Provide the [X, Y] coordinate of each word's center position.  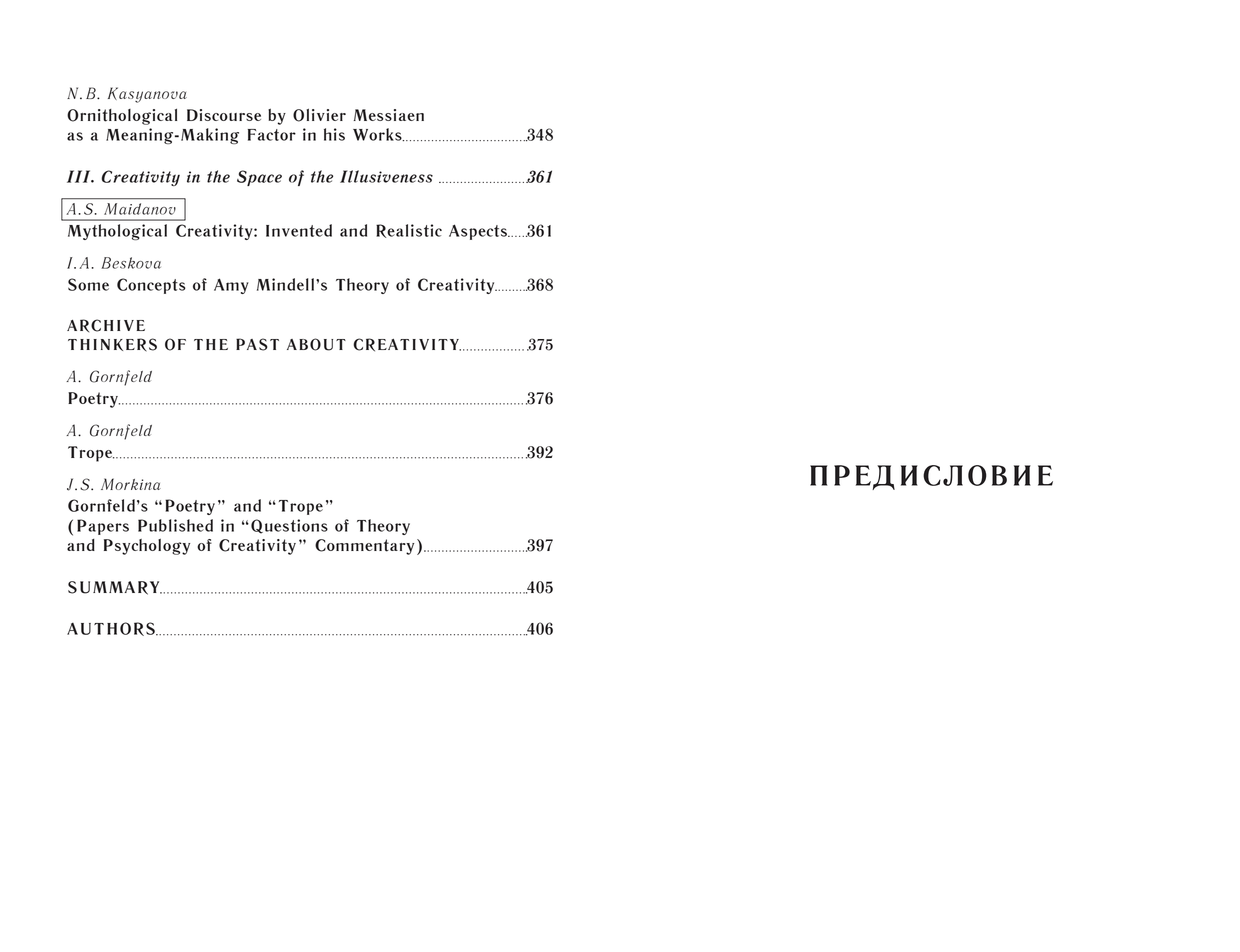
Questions [289, 526]
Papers [103, 527]
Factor [272, 135]
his [334, 134]
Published [175, 525]
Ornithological [122, 117]
